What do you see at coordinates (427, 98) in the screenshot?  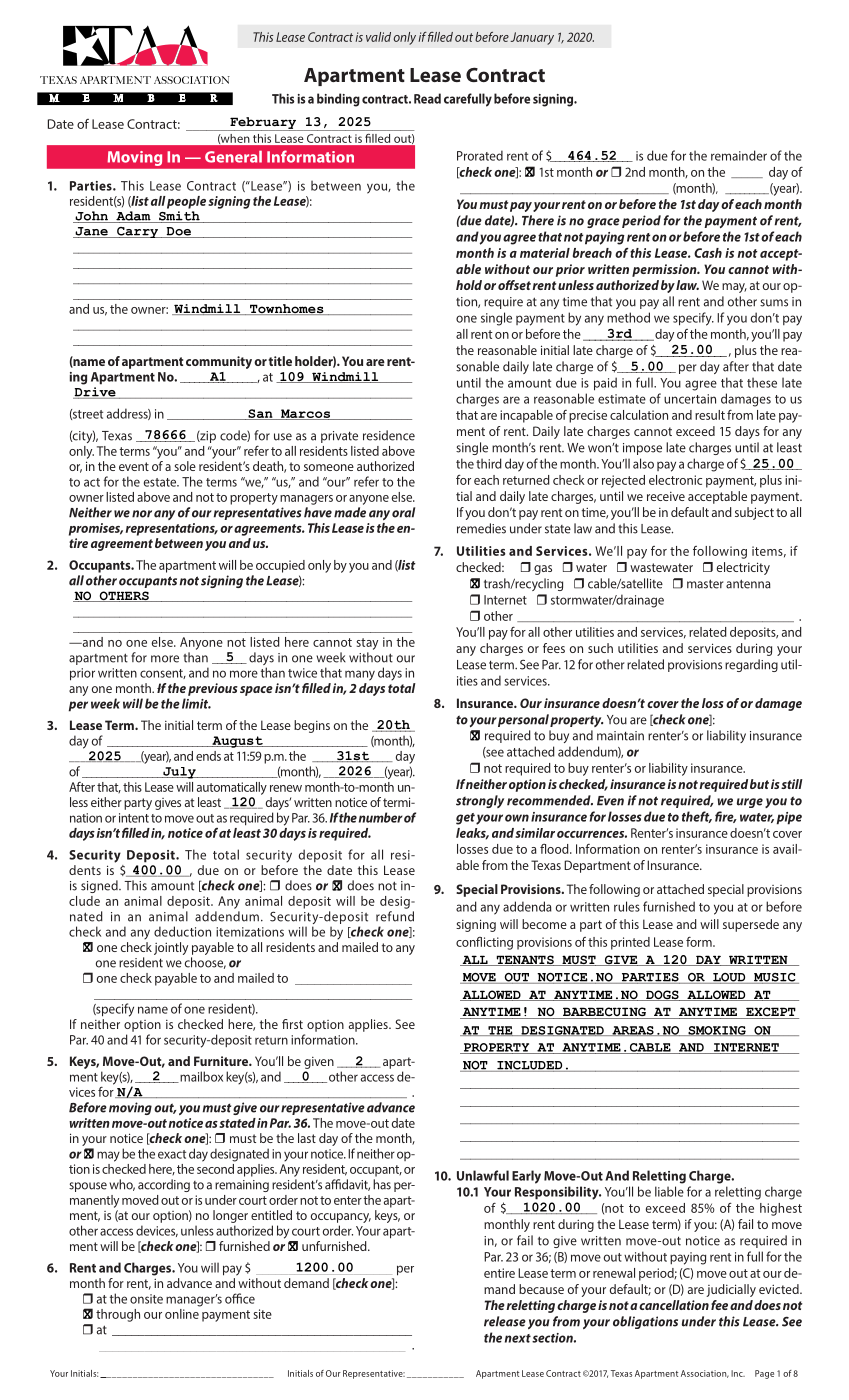 I see `Read` at bounding box center [427, 98].
